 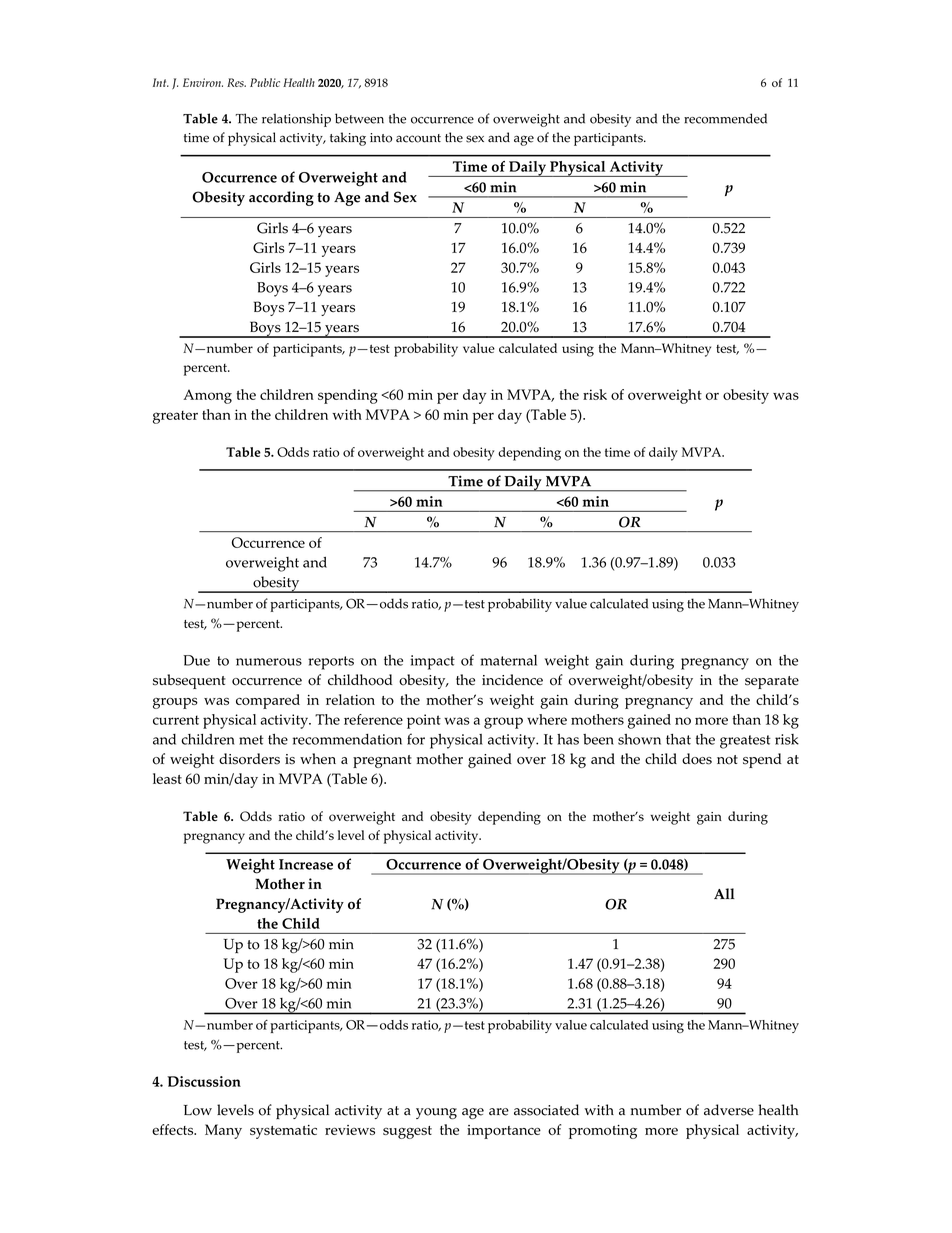 I want to click on Among, so click(x=207, y=396).
